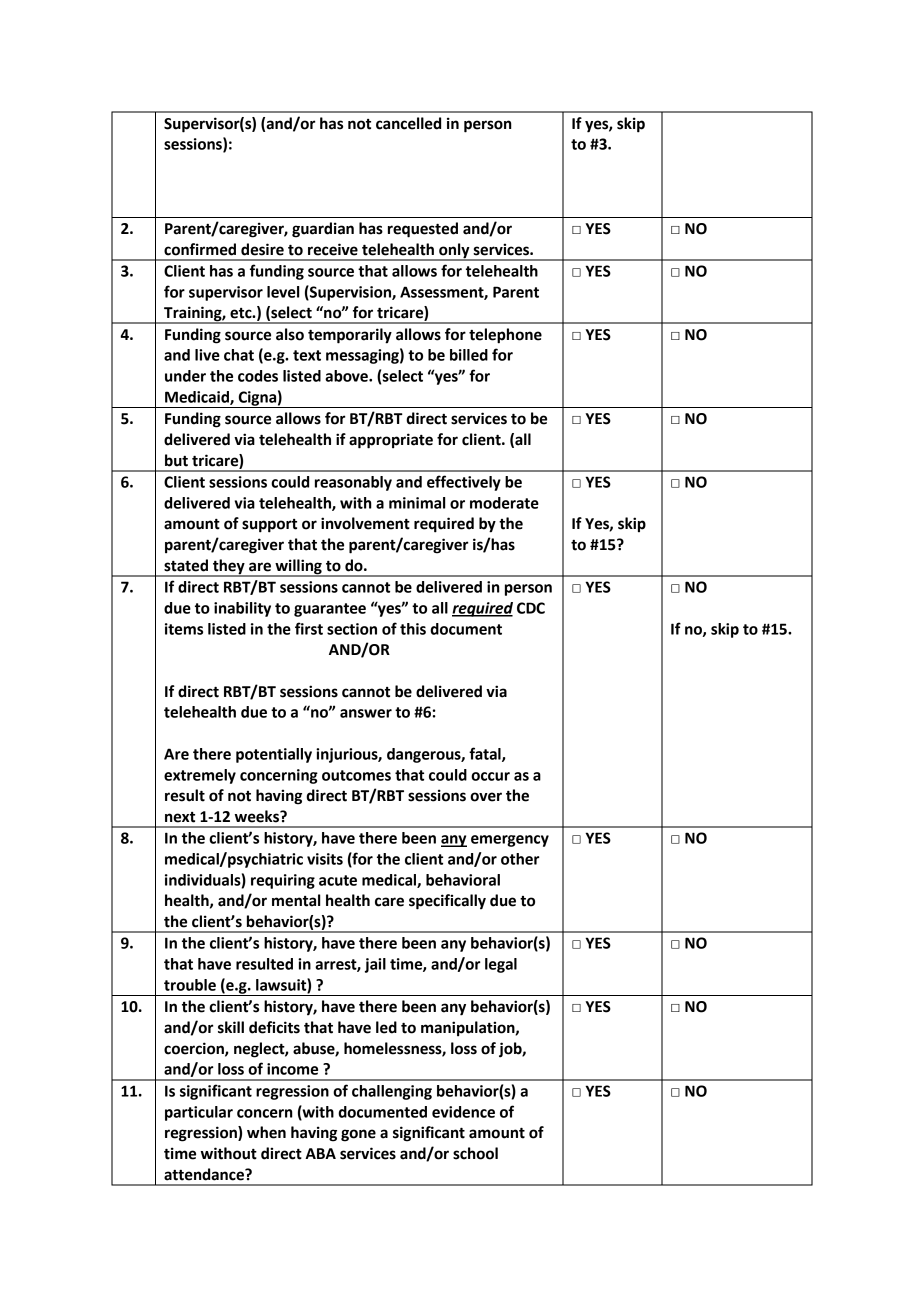 This page has height=1308, width=924. Describe the element at coordinates (486, 797) in the page. I see `over` at that location.
